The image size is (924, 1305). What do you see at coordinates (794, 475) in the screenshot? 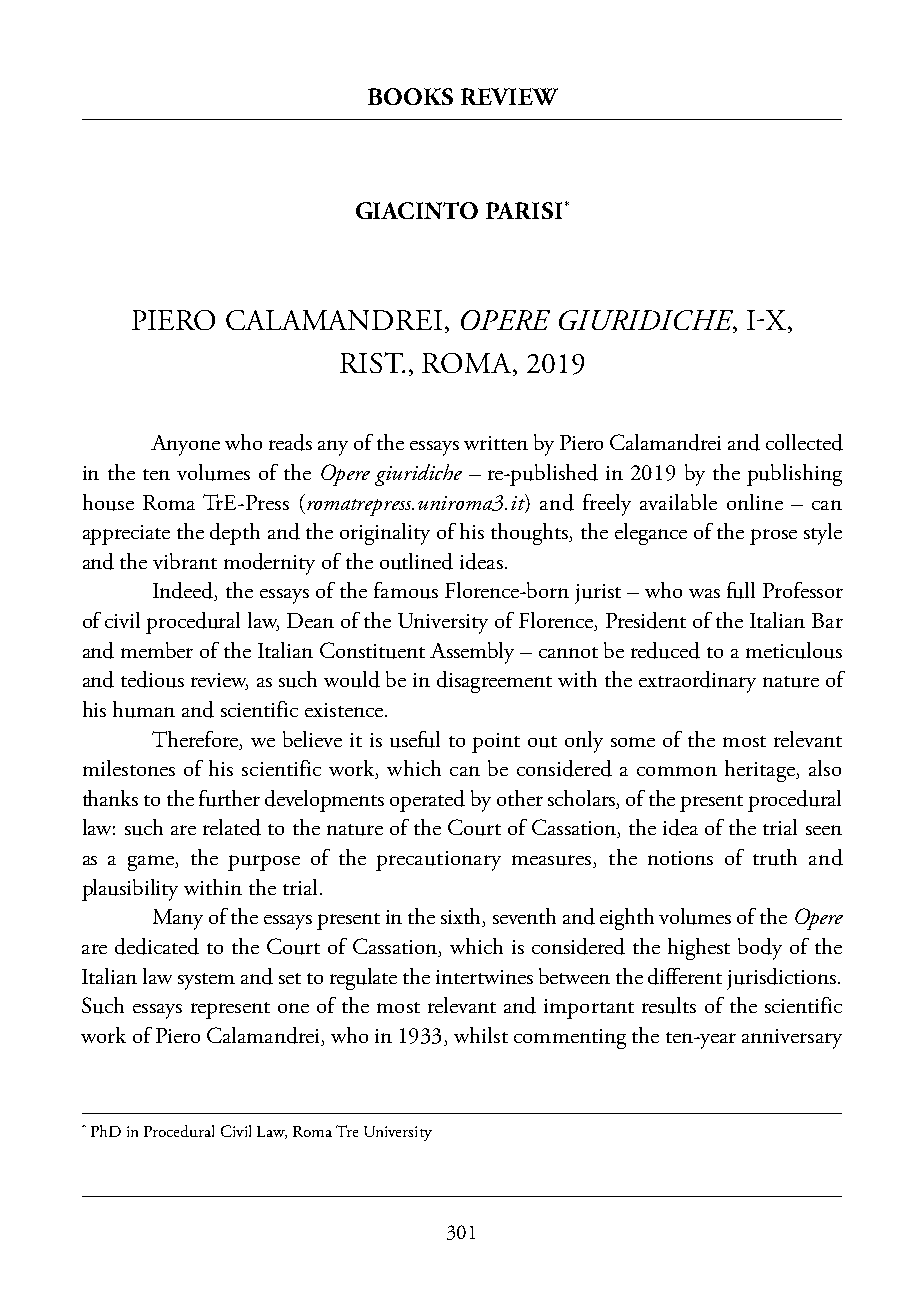
I see `publishing` at bounding box center [794, 475].
